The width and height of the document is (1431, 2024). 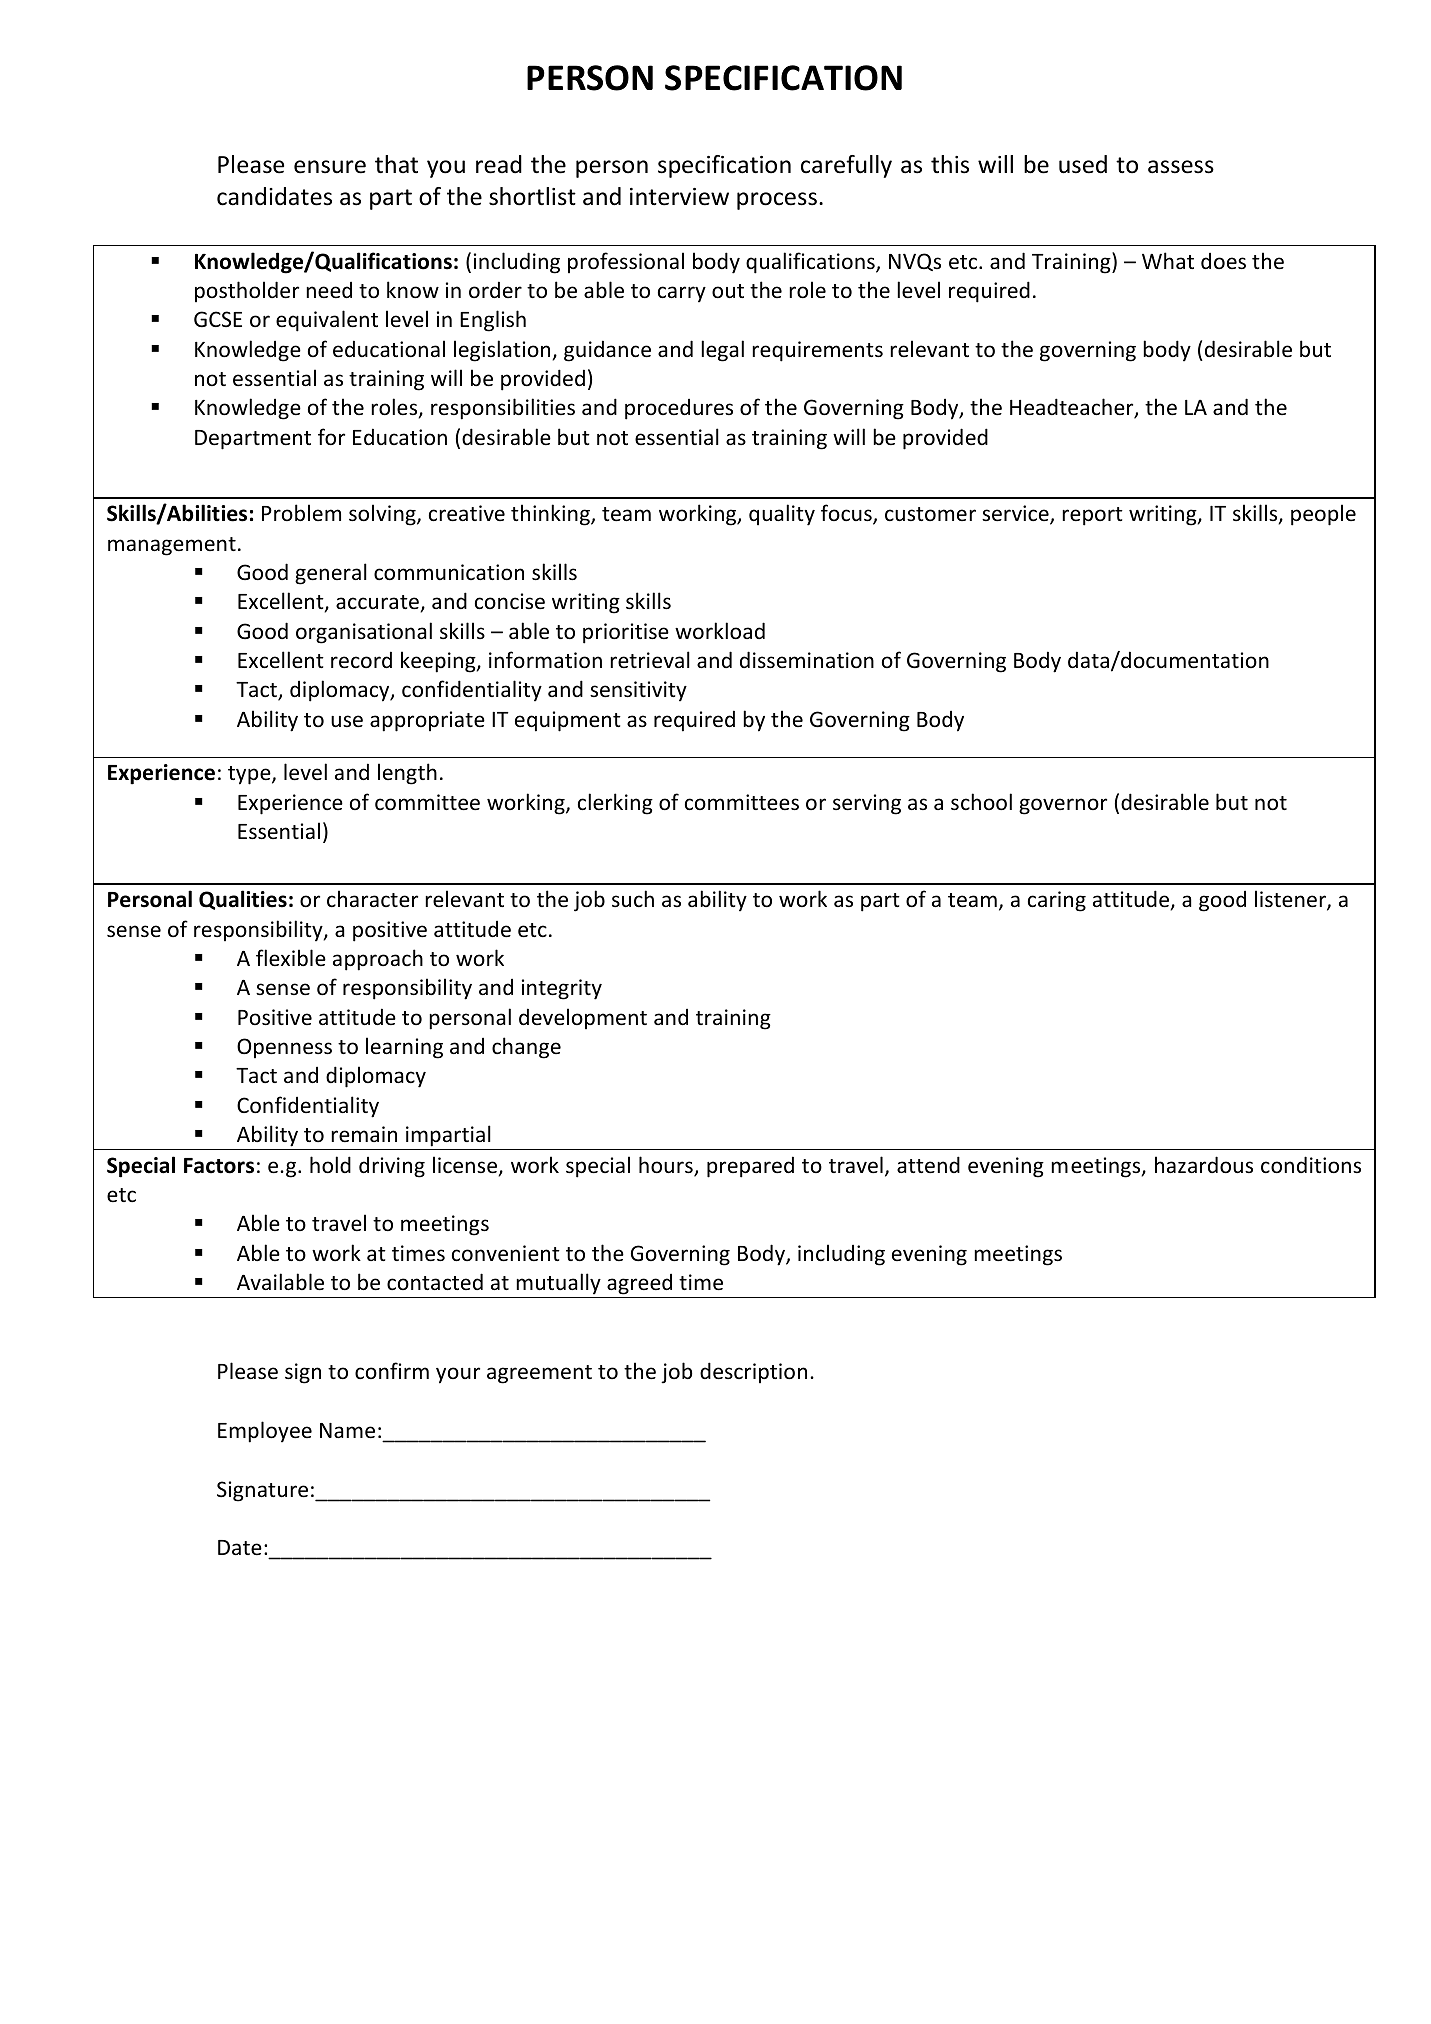 I want to click on quality, so click(x=782, y=515).
